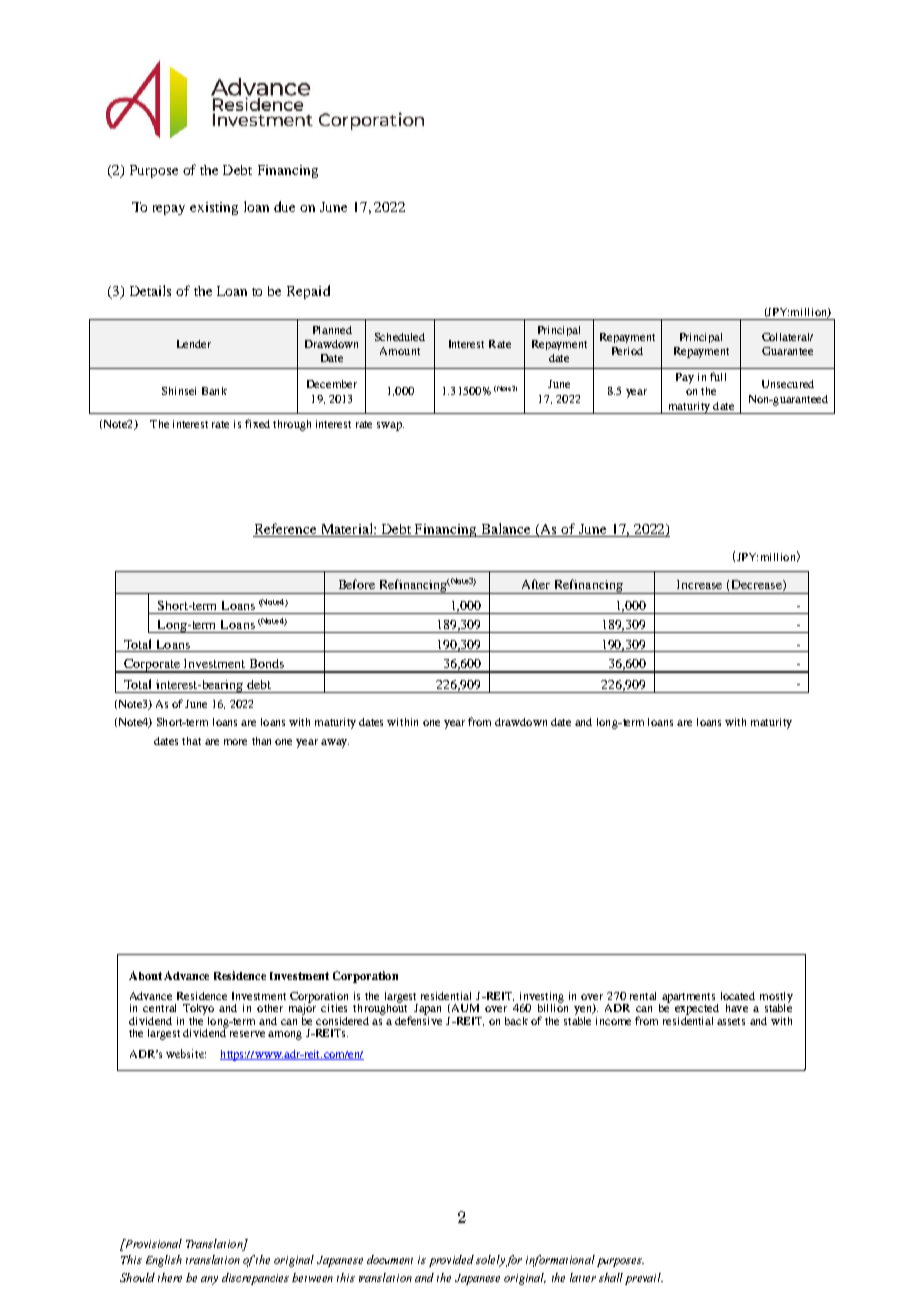 The width and height of the screenshot is (924, 1308). I want to click on defensive, so click(418, 1019).
